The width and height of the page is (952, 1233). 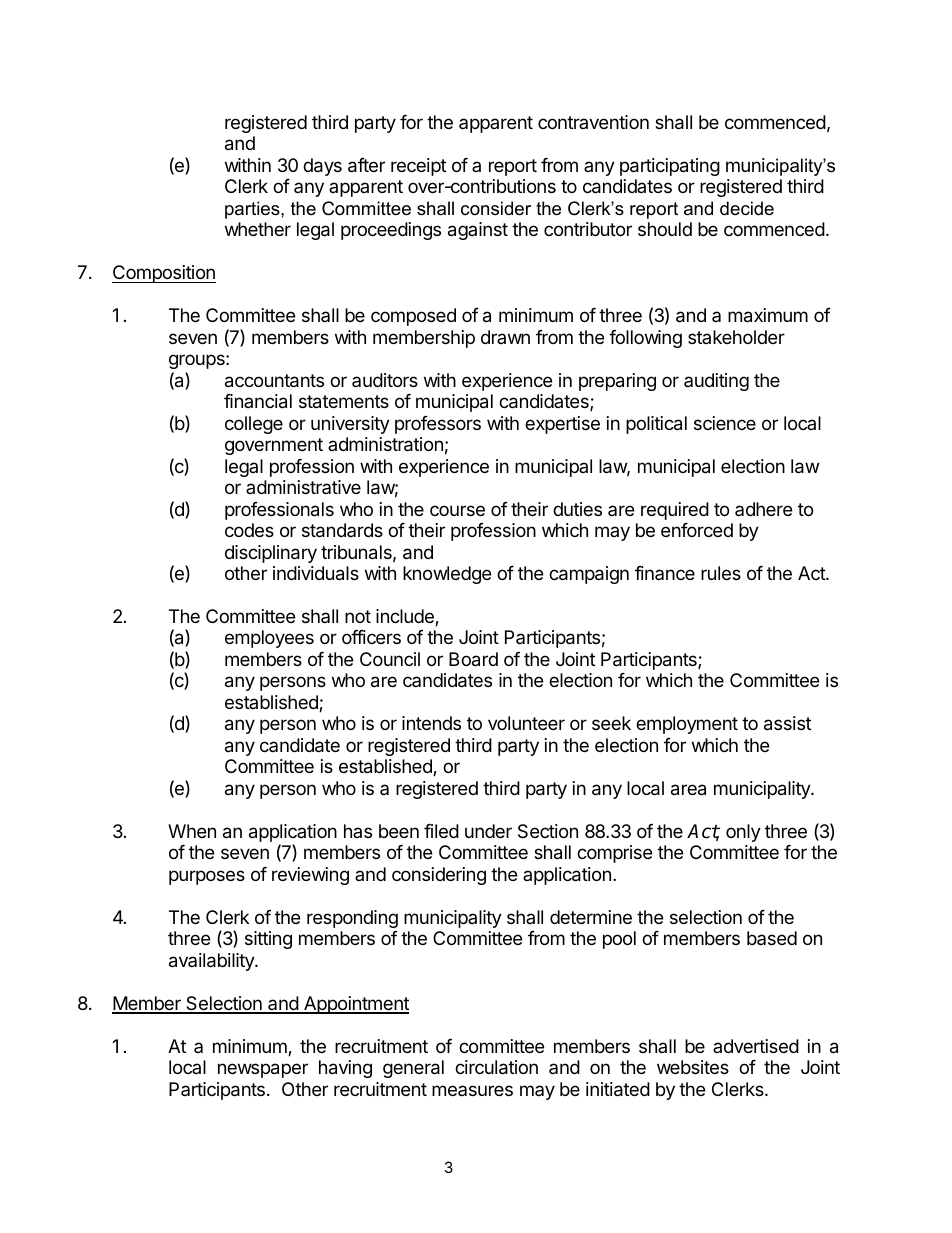 I want to click on professors, so click(x=438, y=425).
